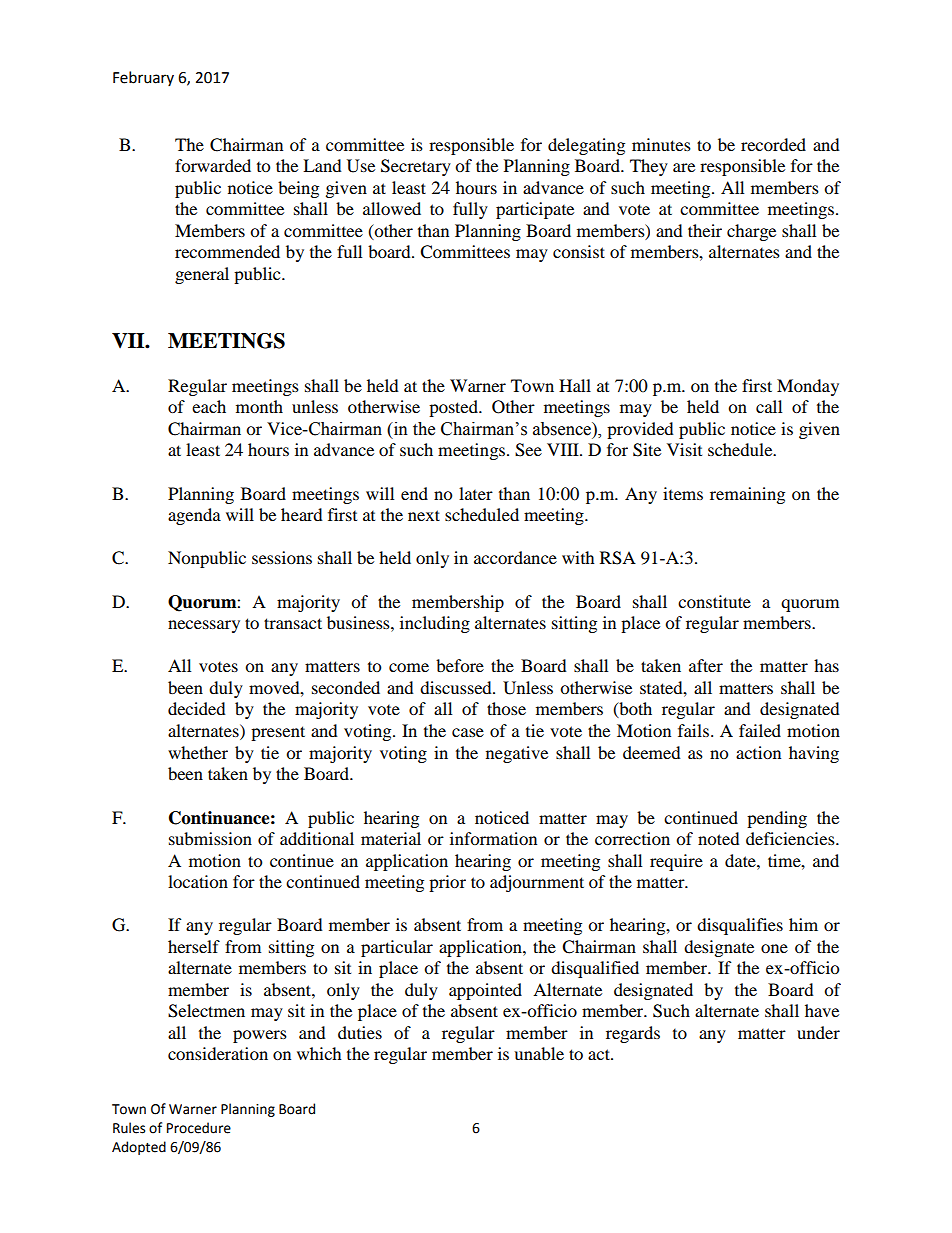 Image resolution: width=952 pixels, height=1233 pixels. I want to click on constitute, so click(714, 601).
